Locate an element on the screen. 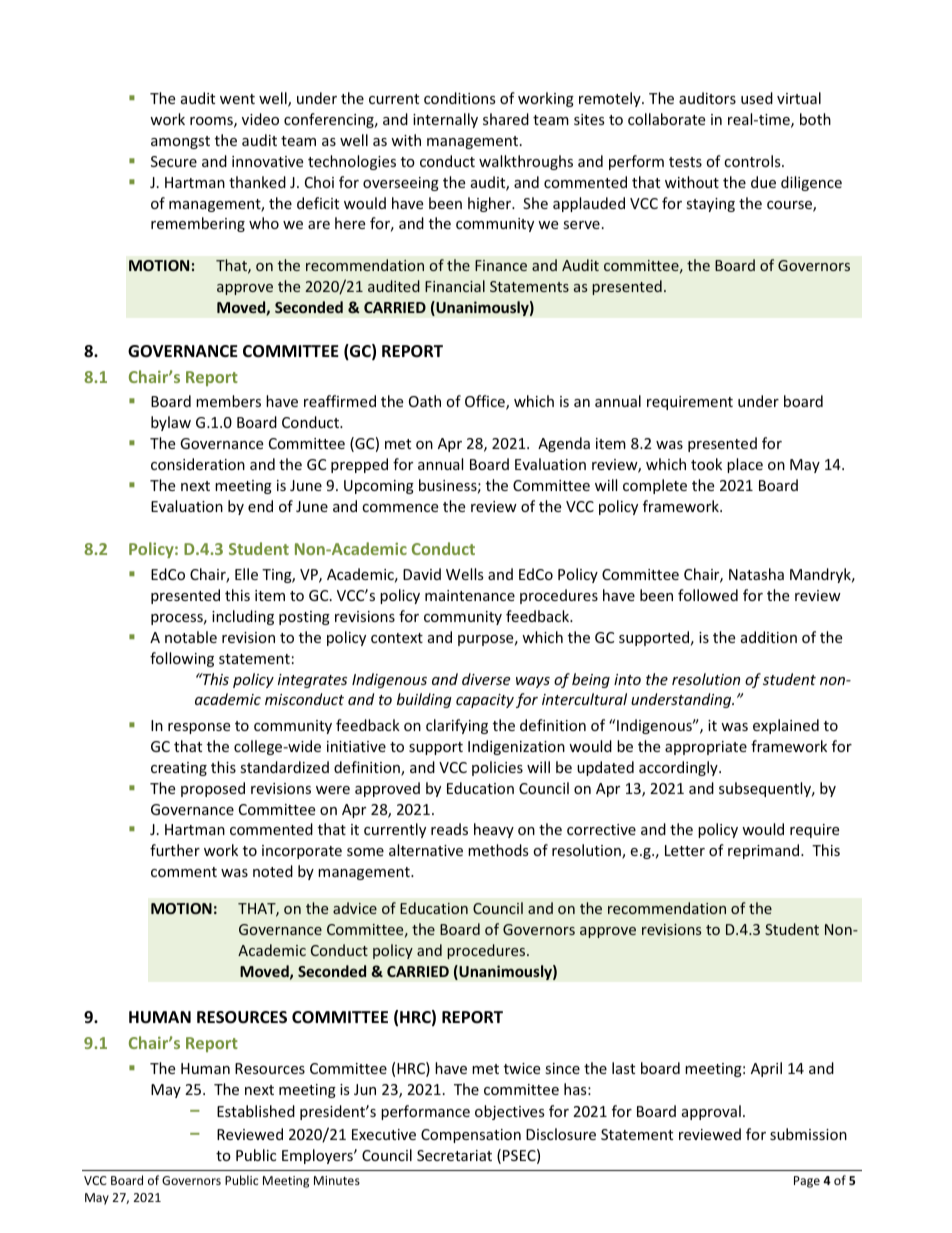 This screenshot has width=952, height=1233. Established is located at coordinates (256, 1111).
